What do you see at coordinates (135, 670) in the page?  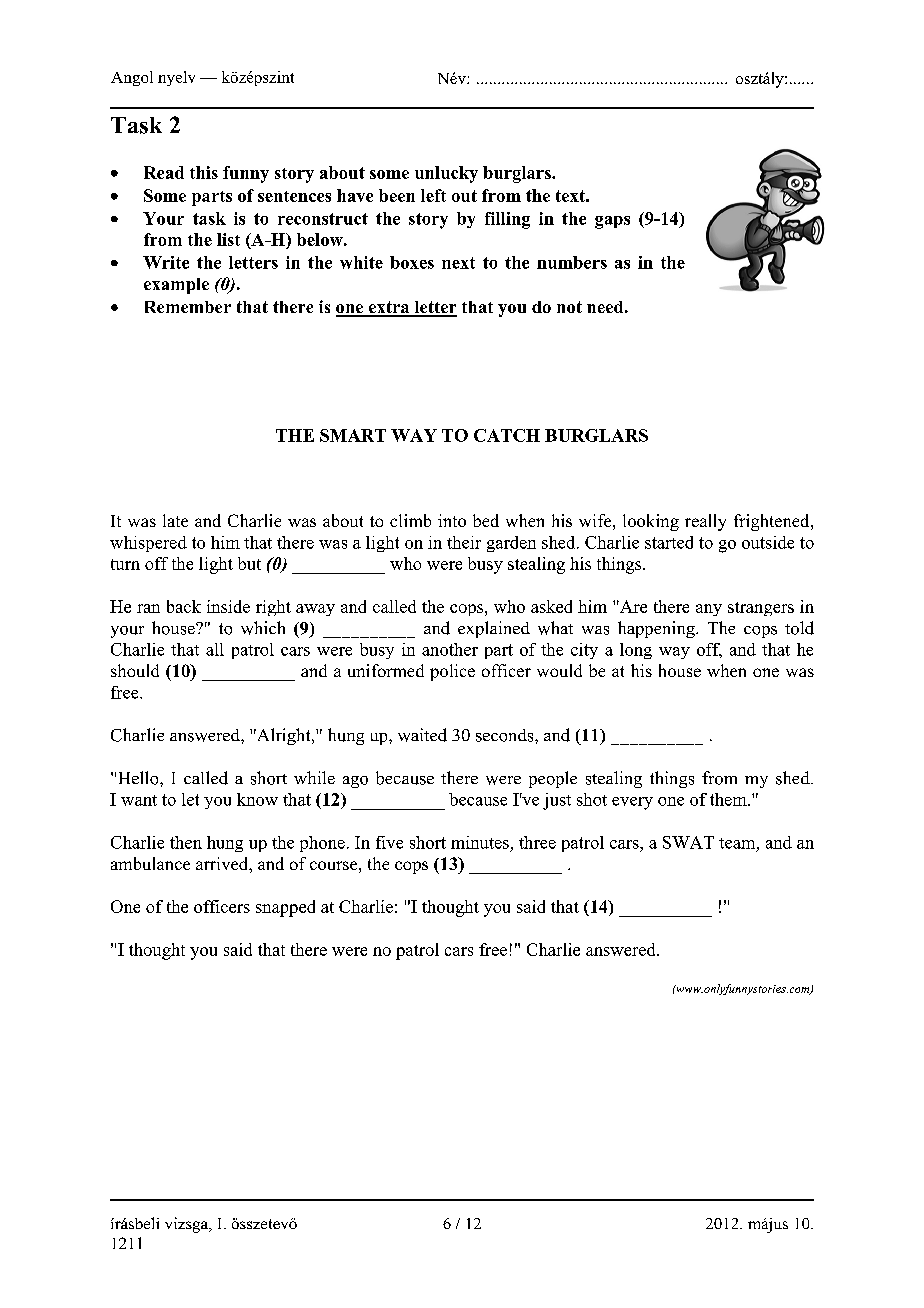 I see `should` at bounding box center [135, 670].
